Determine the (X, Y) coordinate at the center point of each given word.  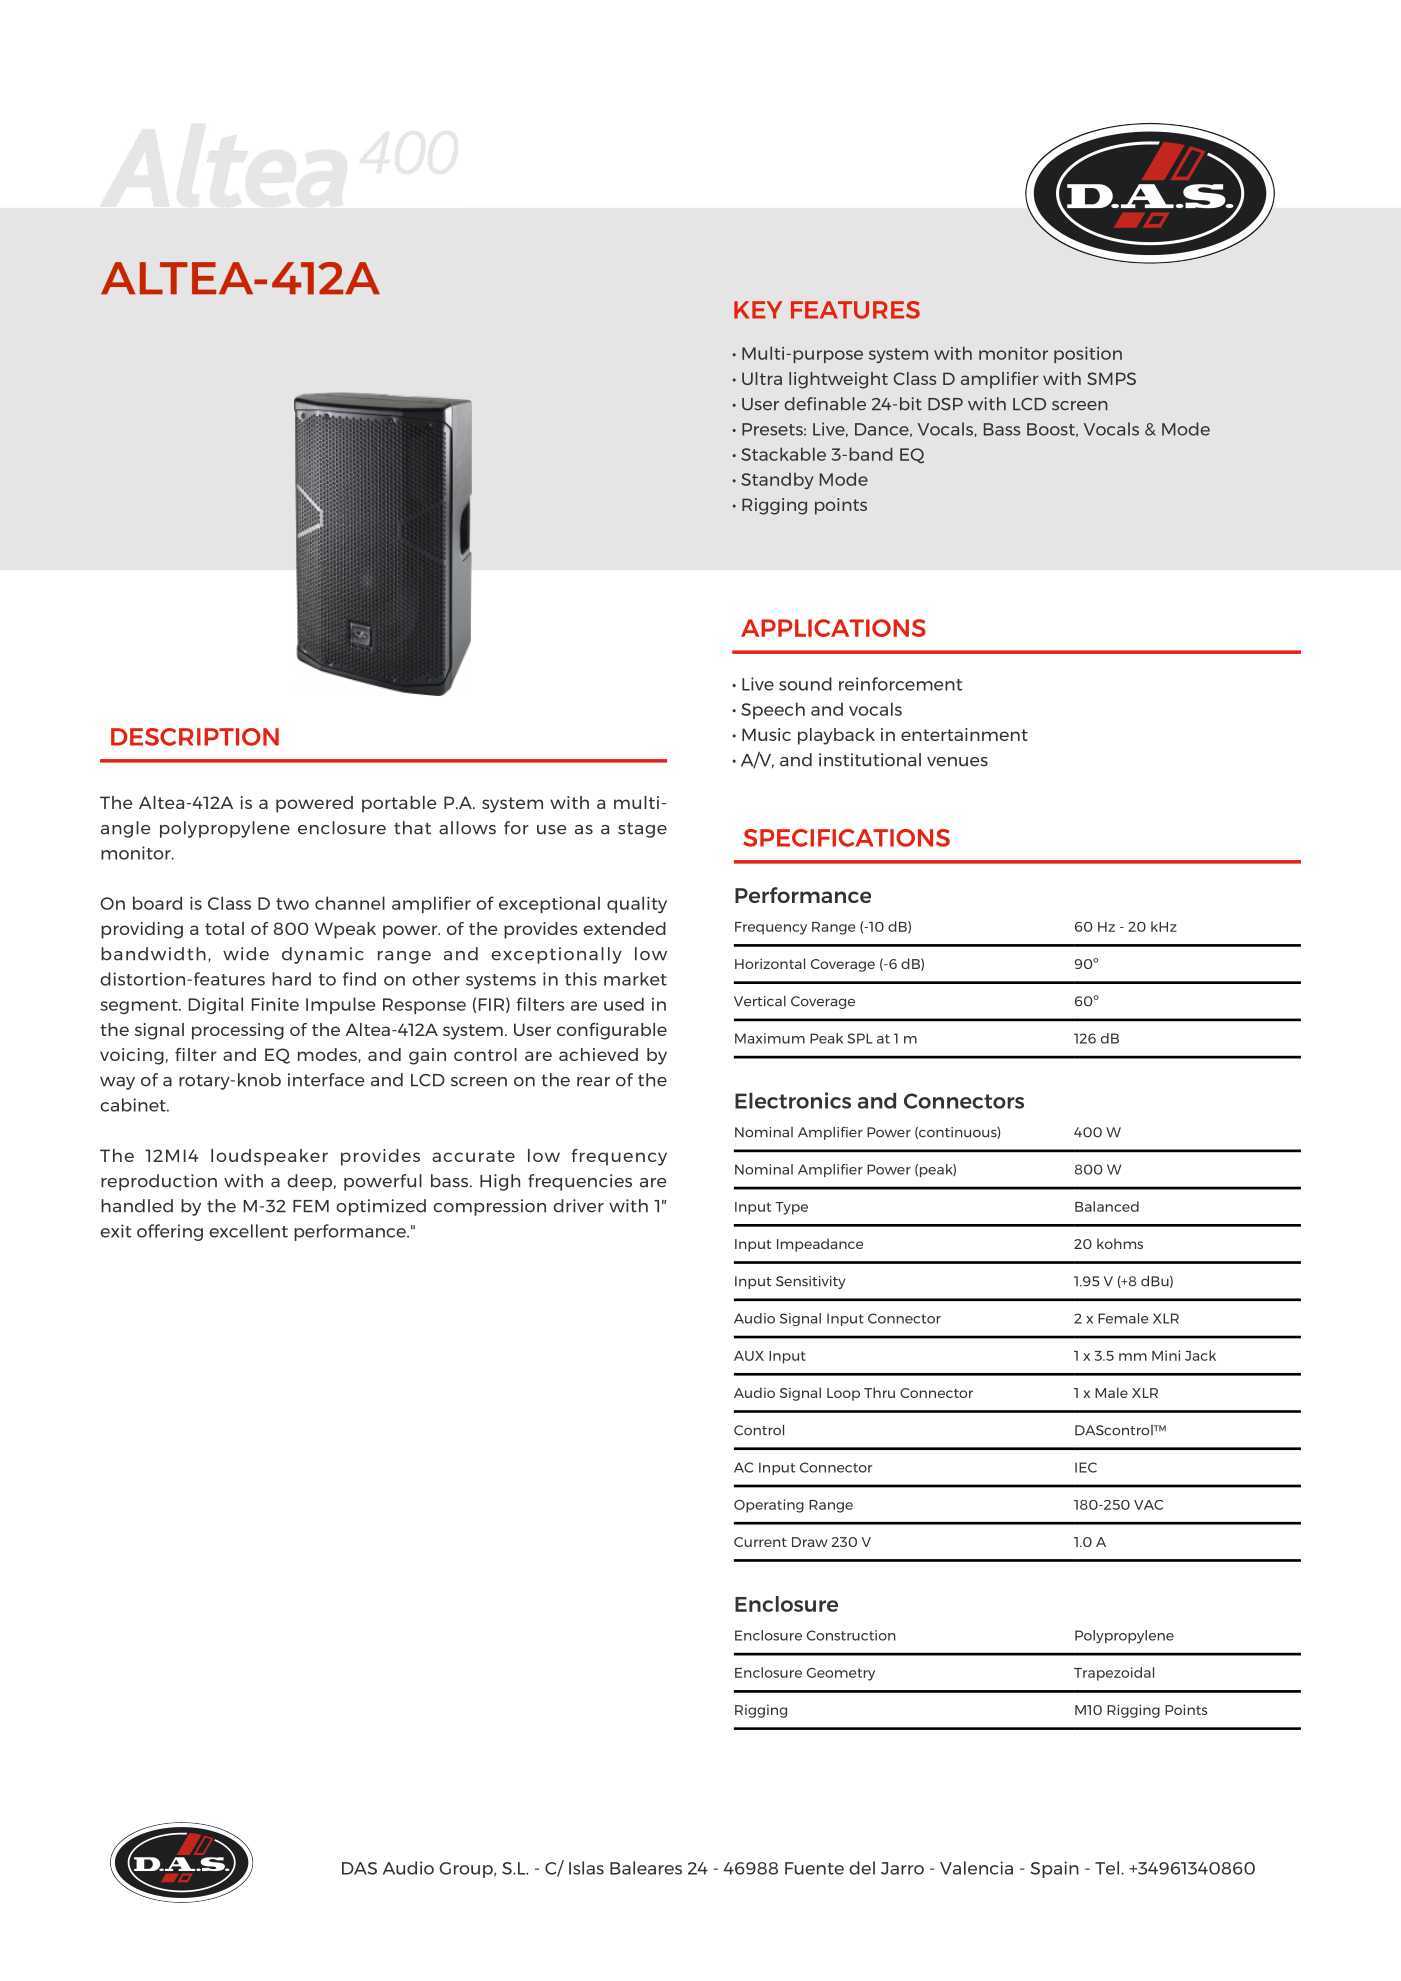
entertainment (964, 734)
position (1088, 355)
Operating (769, 1506)
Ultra (762, 378)
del (862, 1868)
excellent (248, 1231)
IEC (1086, 1467)
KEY (758, 310)
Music (766, 734)
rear (593, 1082)
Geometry (841, 1674)
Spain (1054, 1869)
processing (238, 1031)
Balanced (1107, 1206)
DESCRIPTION (195, 737)
